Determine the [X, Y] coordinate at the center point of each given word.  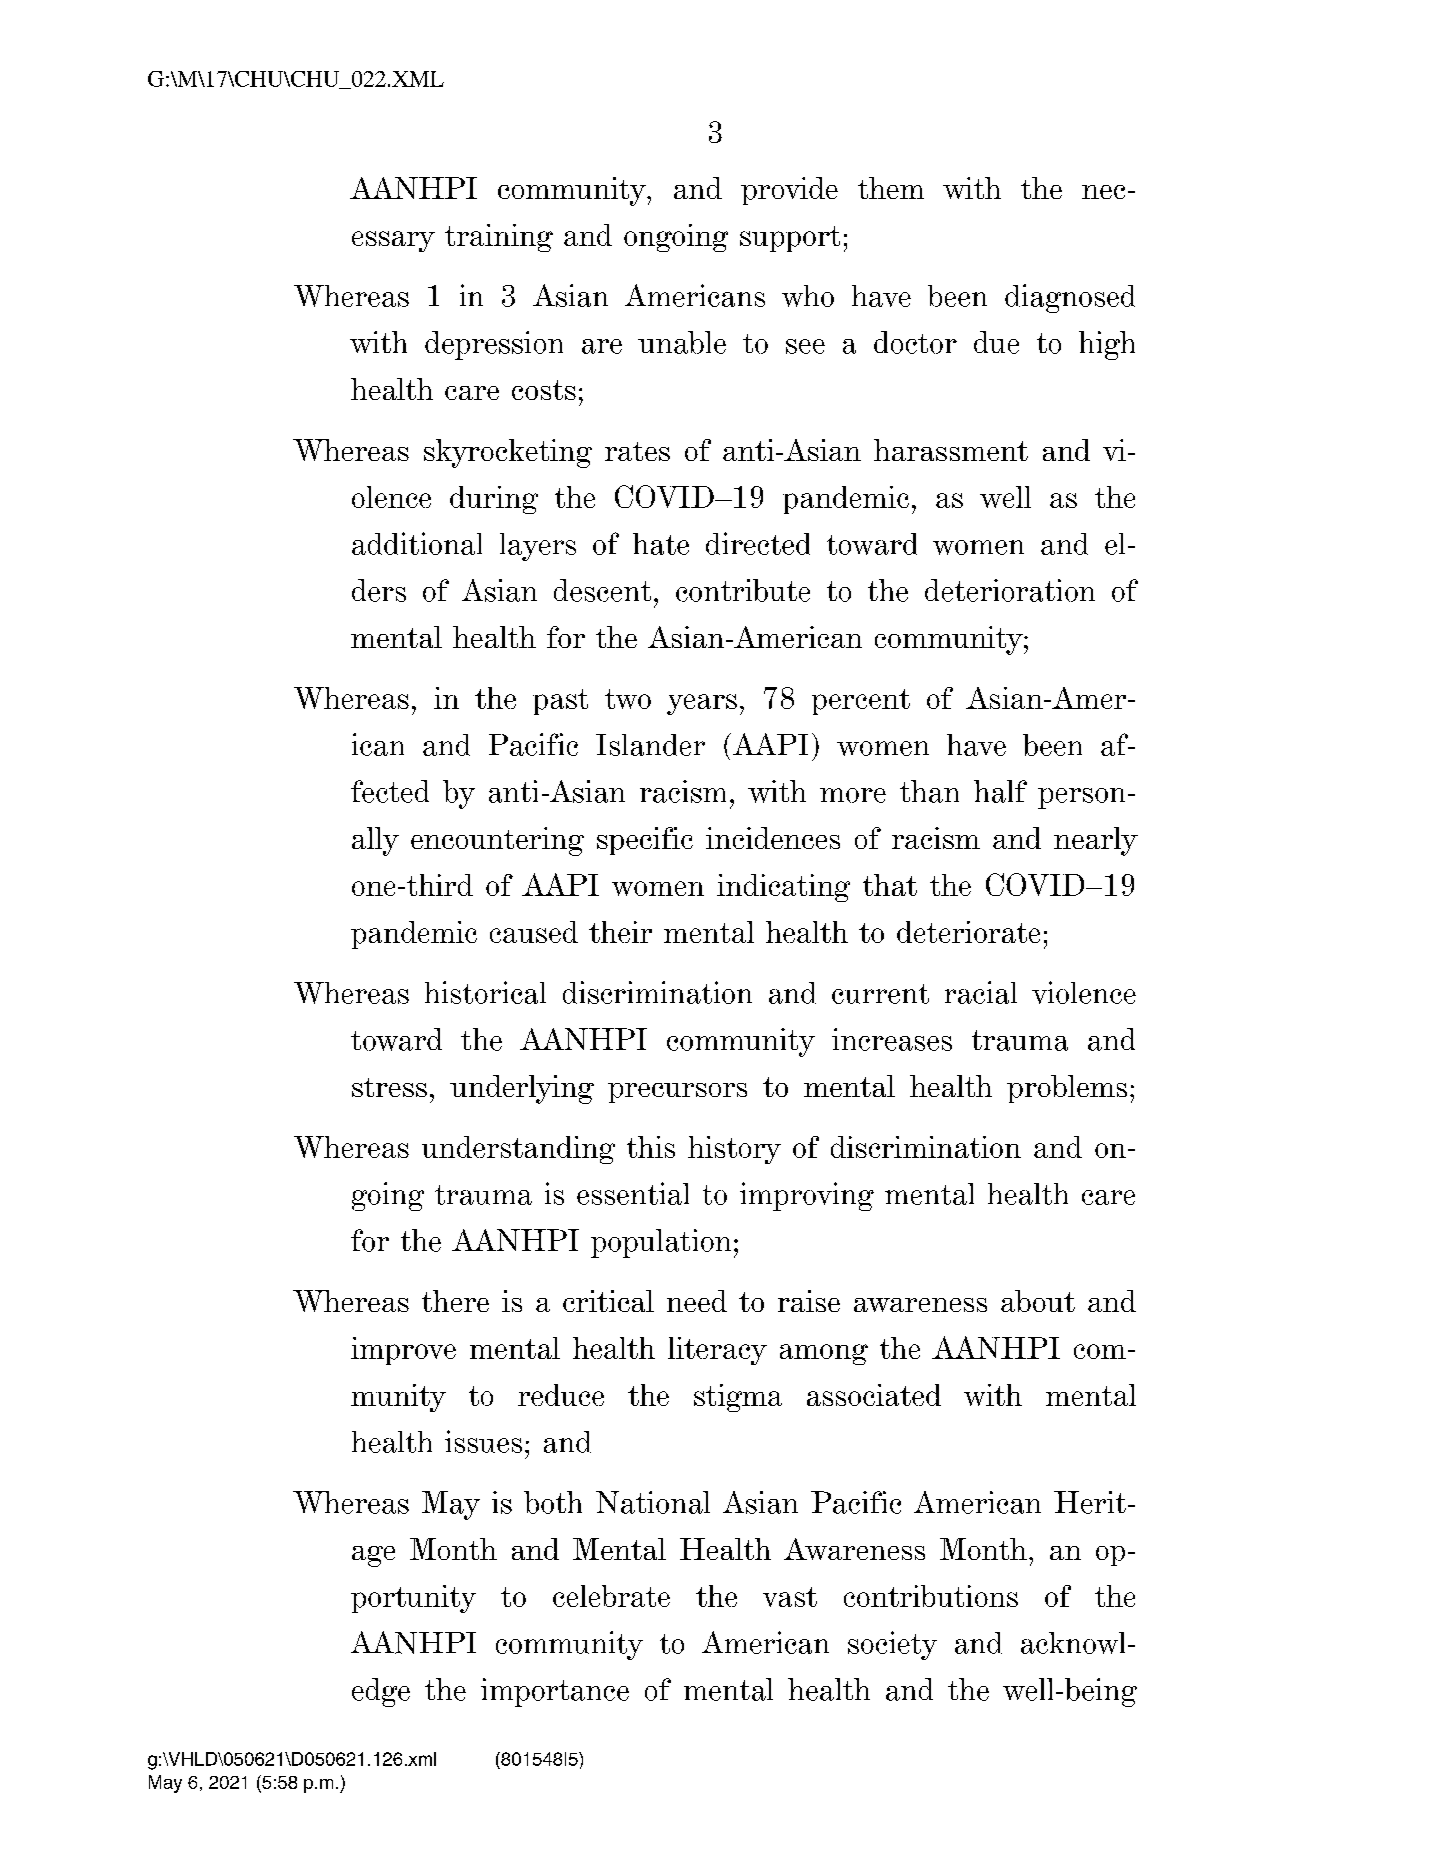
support [790, 239]
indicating [783, 888]
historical [485, 992]
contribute [743, 590]
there [455, 1301]
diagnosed [1070, 298]
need [697, 1301]
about [1038, 1301]
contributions [931, 1596]
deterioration [1010, 590]
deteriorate [968, 932]
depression [494, 345]
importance [555, 1692]
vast [790, 1597]
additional [417, 543]
